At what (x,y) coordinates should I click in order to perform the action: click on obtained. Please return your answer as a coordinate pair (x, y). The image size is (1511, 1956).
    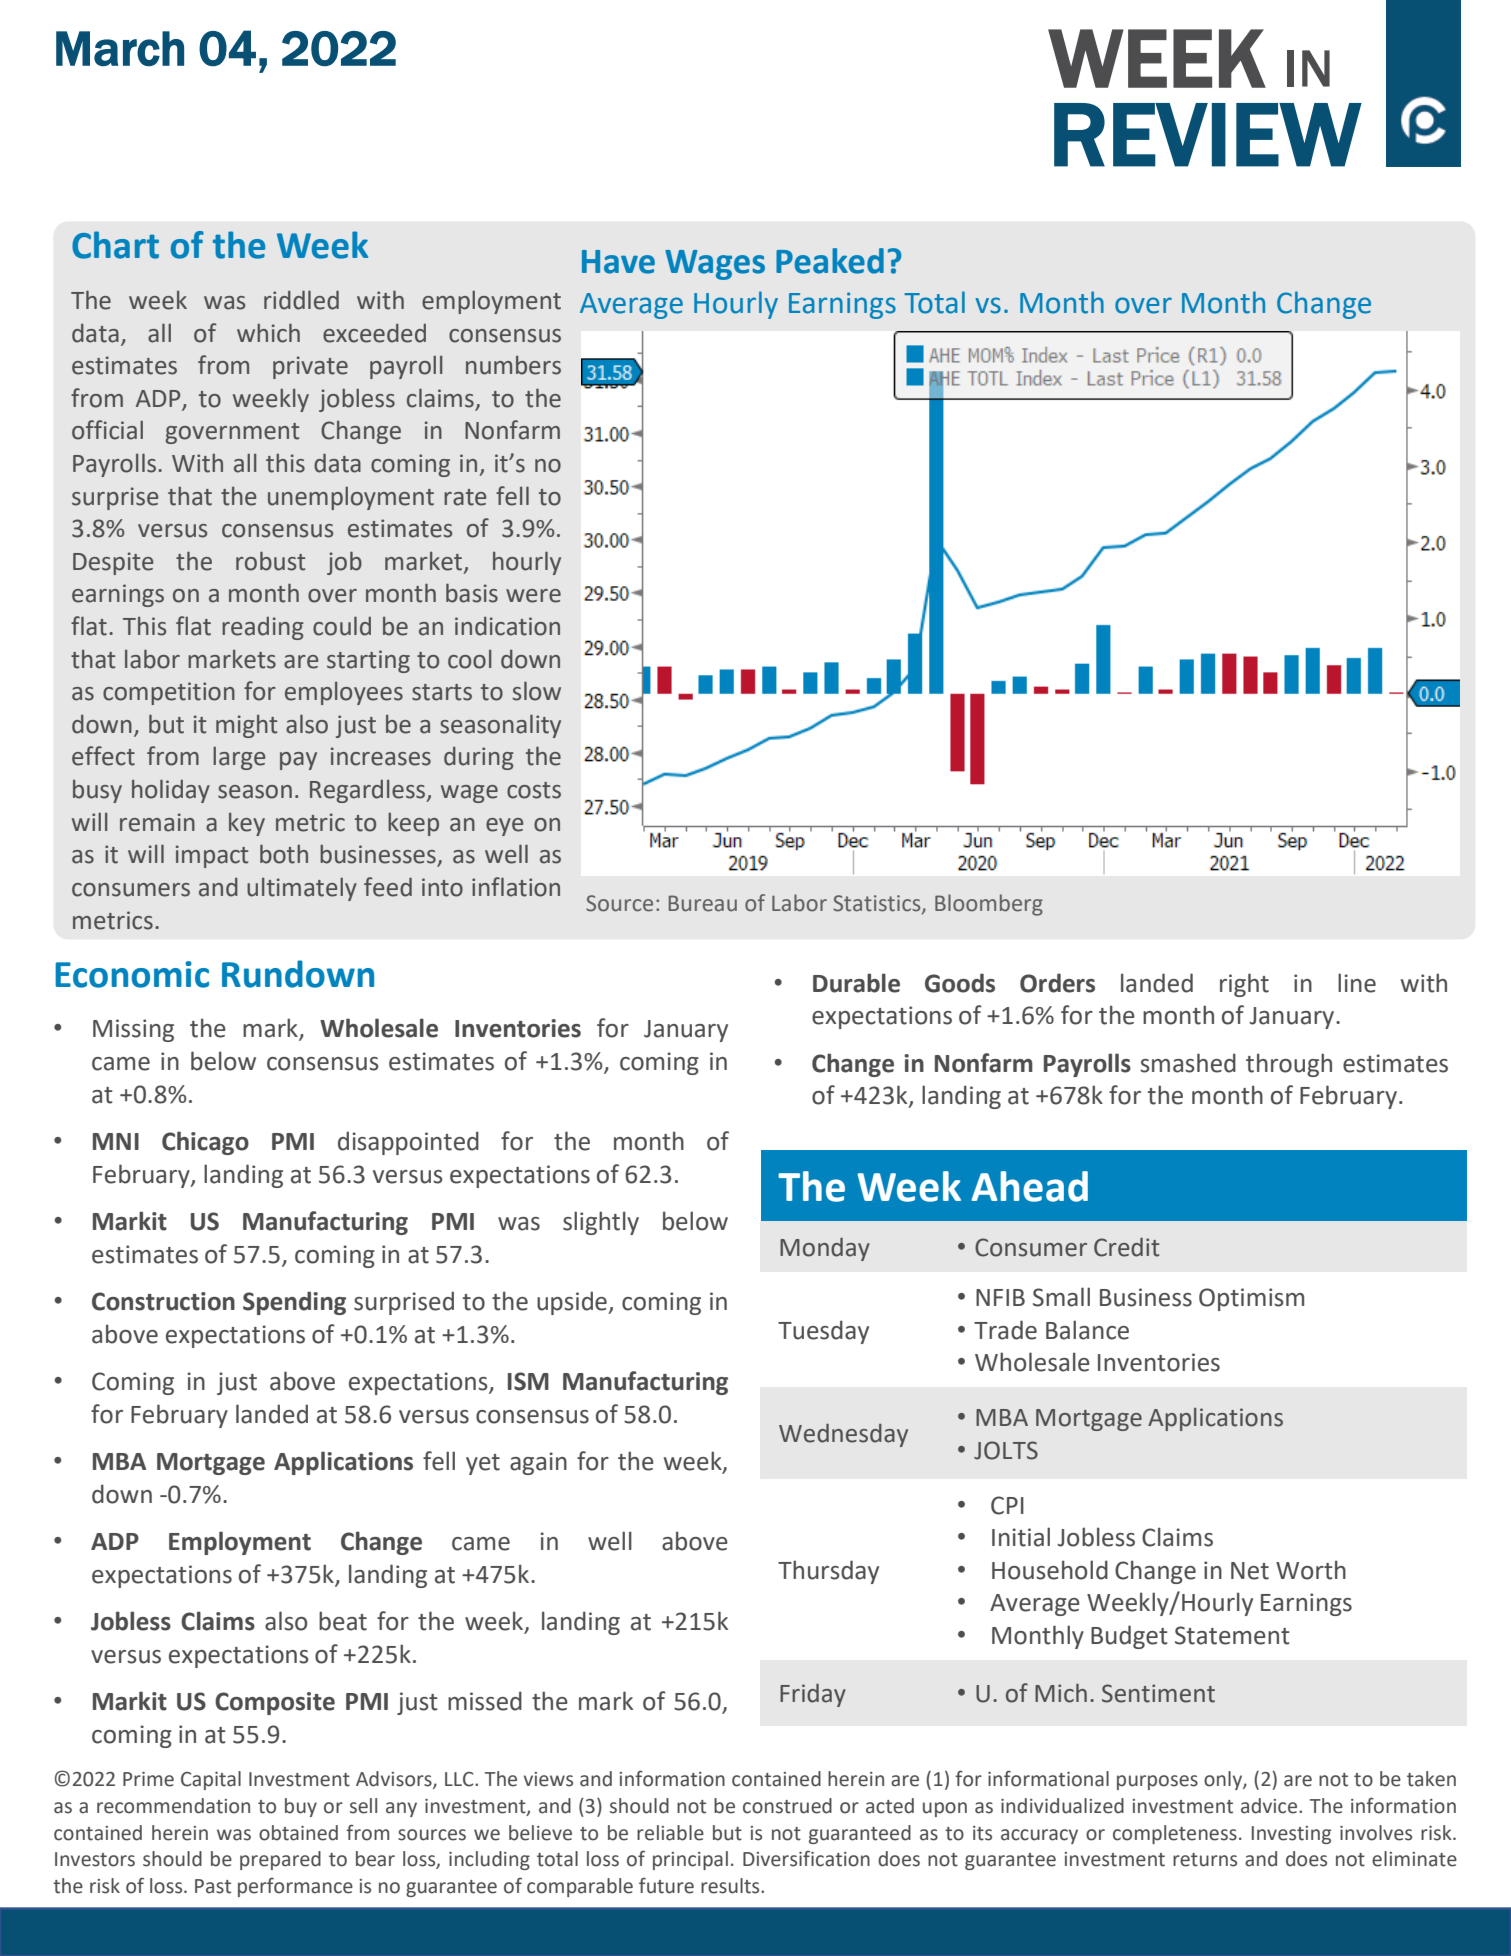
    Looking at the image, I should click on (298, 1833).
